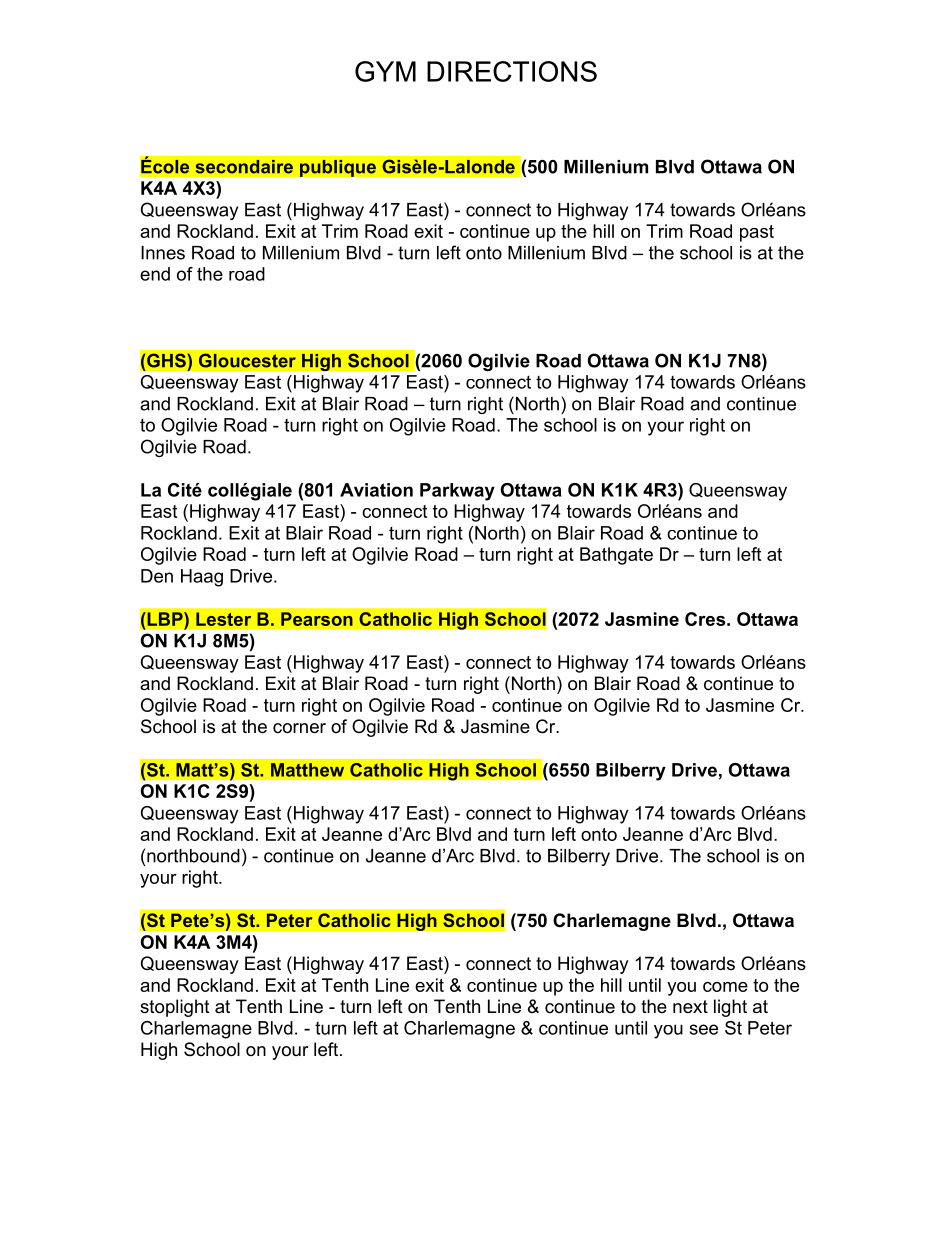  I want to click on next, so click(690, 1006).
